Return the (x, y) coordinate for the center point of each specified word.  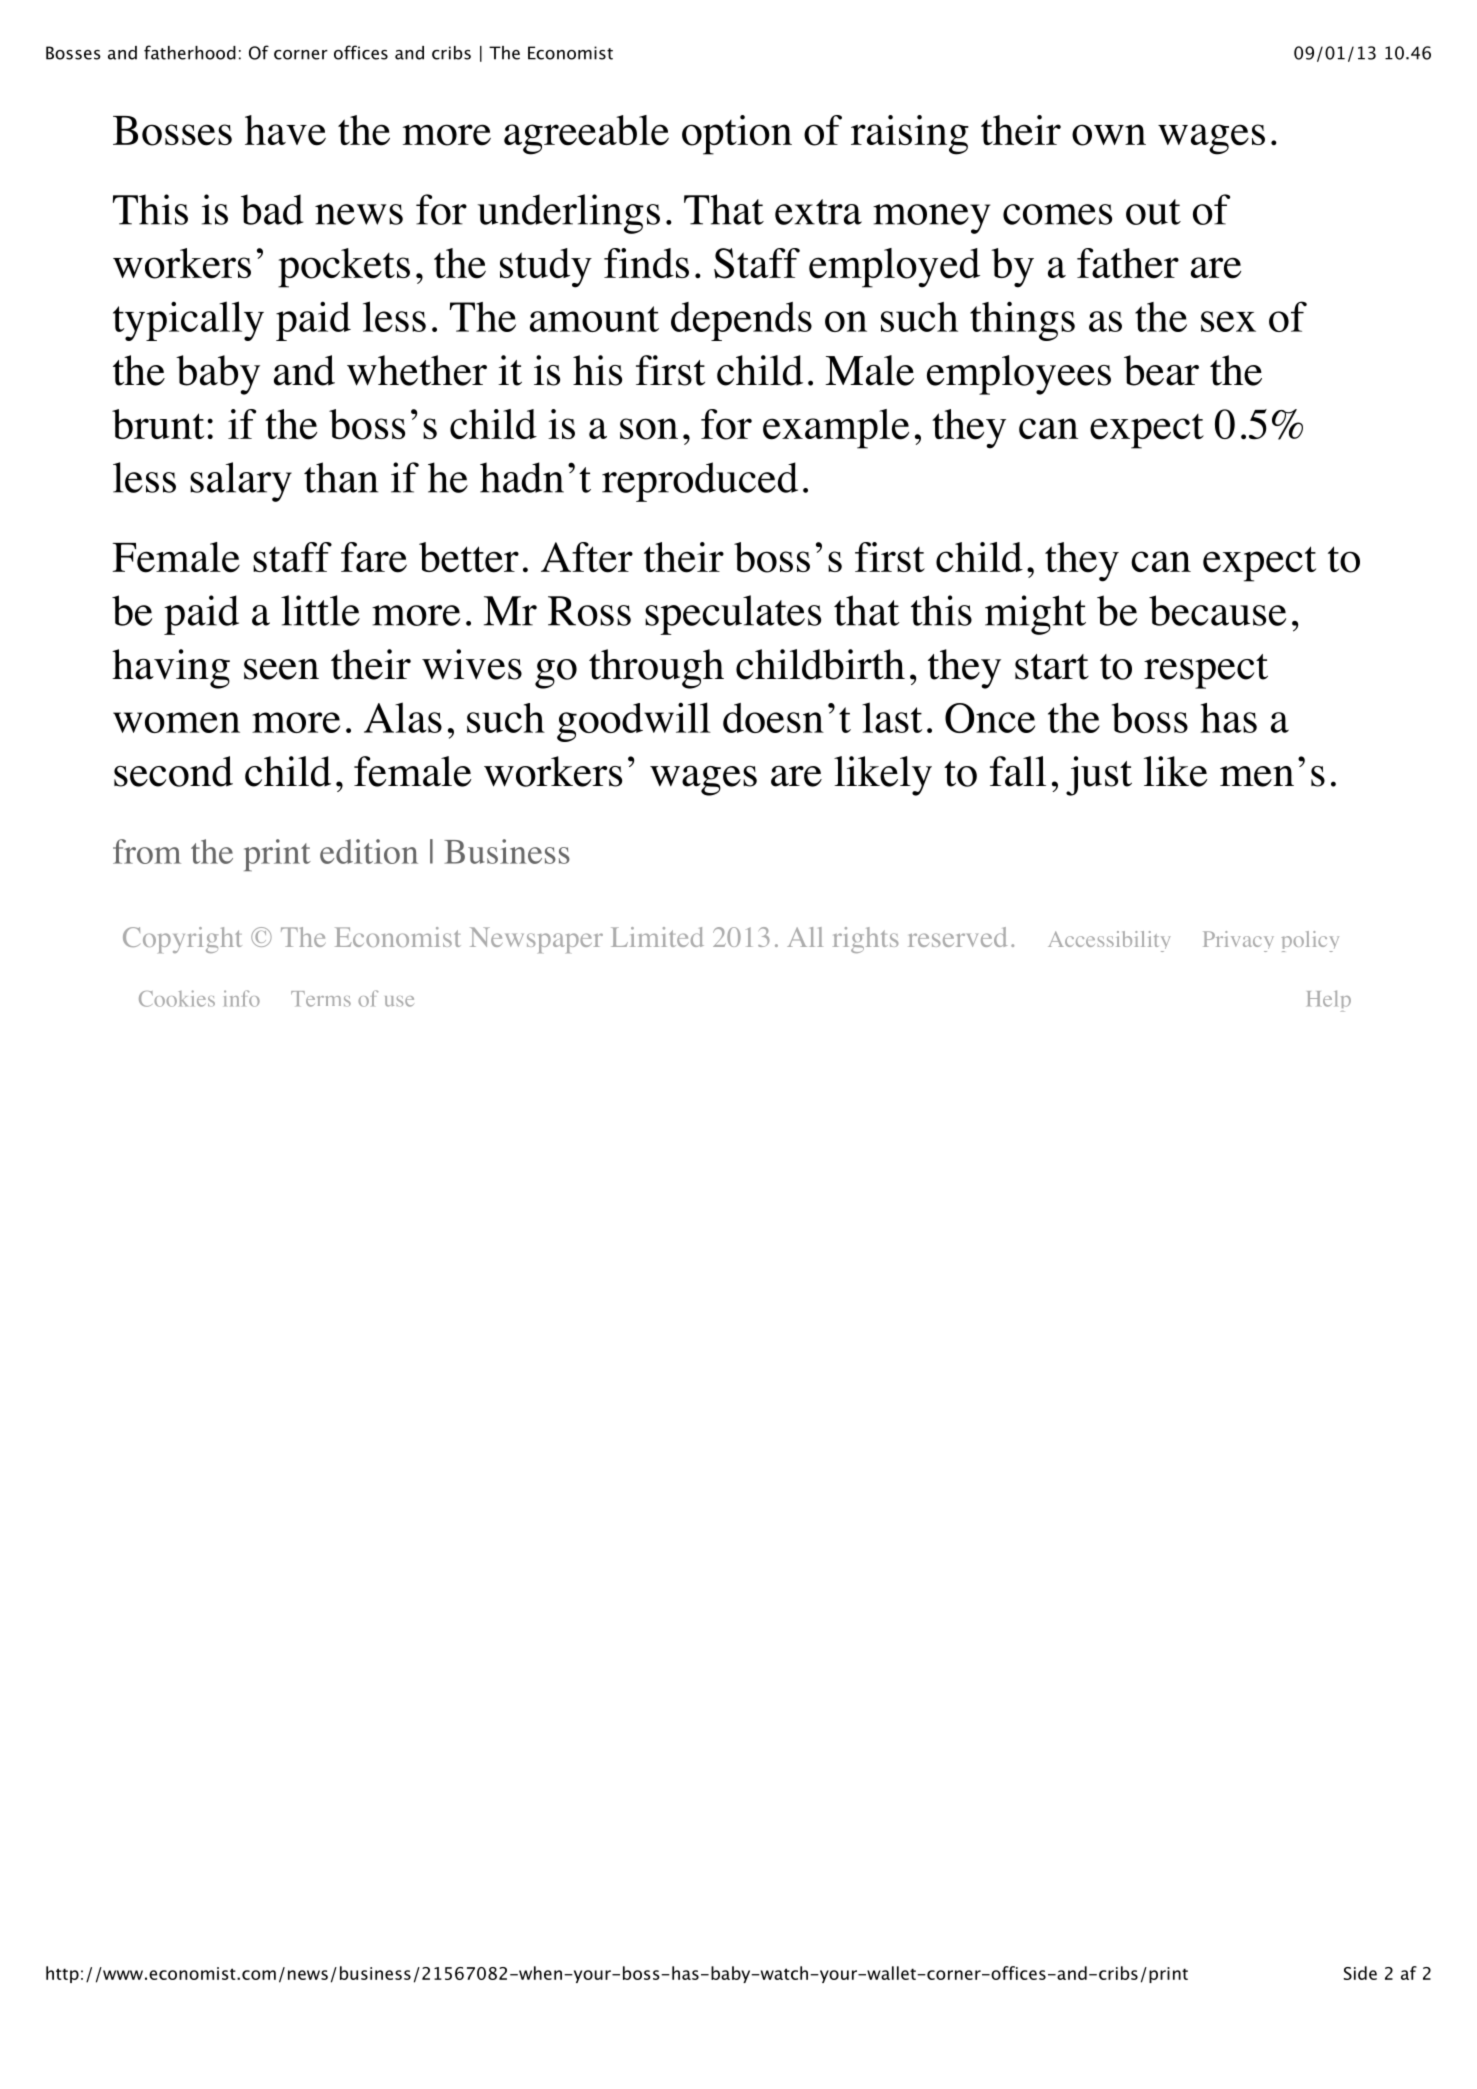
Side (1360, 1973)
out (1153, 212)
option (737, 135)
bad (272, 209)
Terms (321, 999)
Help (1329, 1001)
